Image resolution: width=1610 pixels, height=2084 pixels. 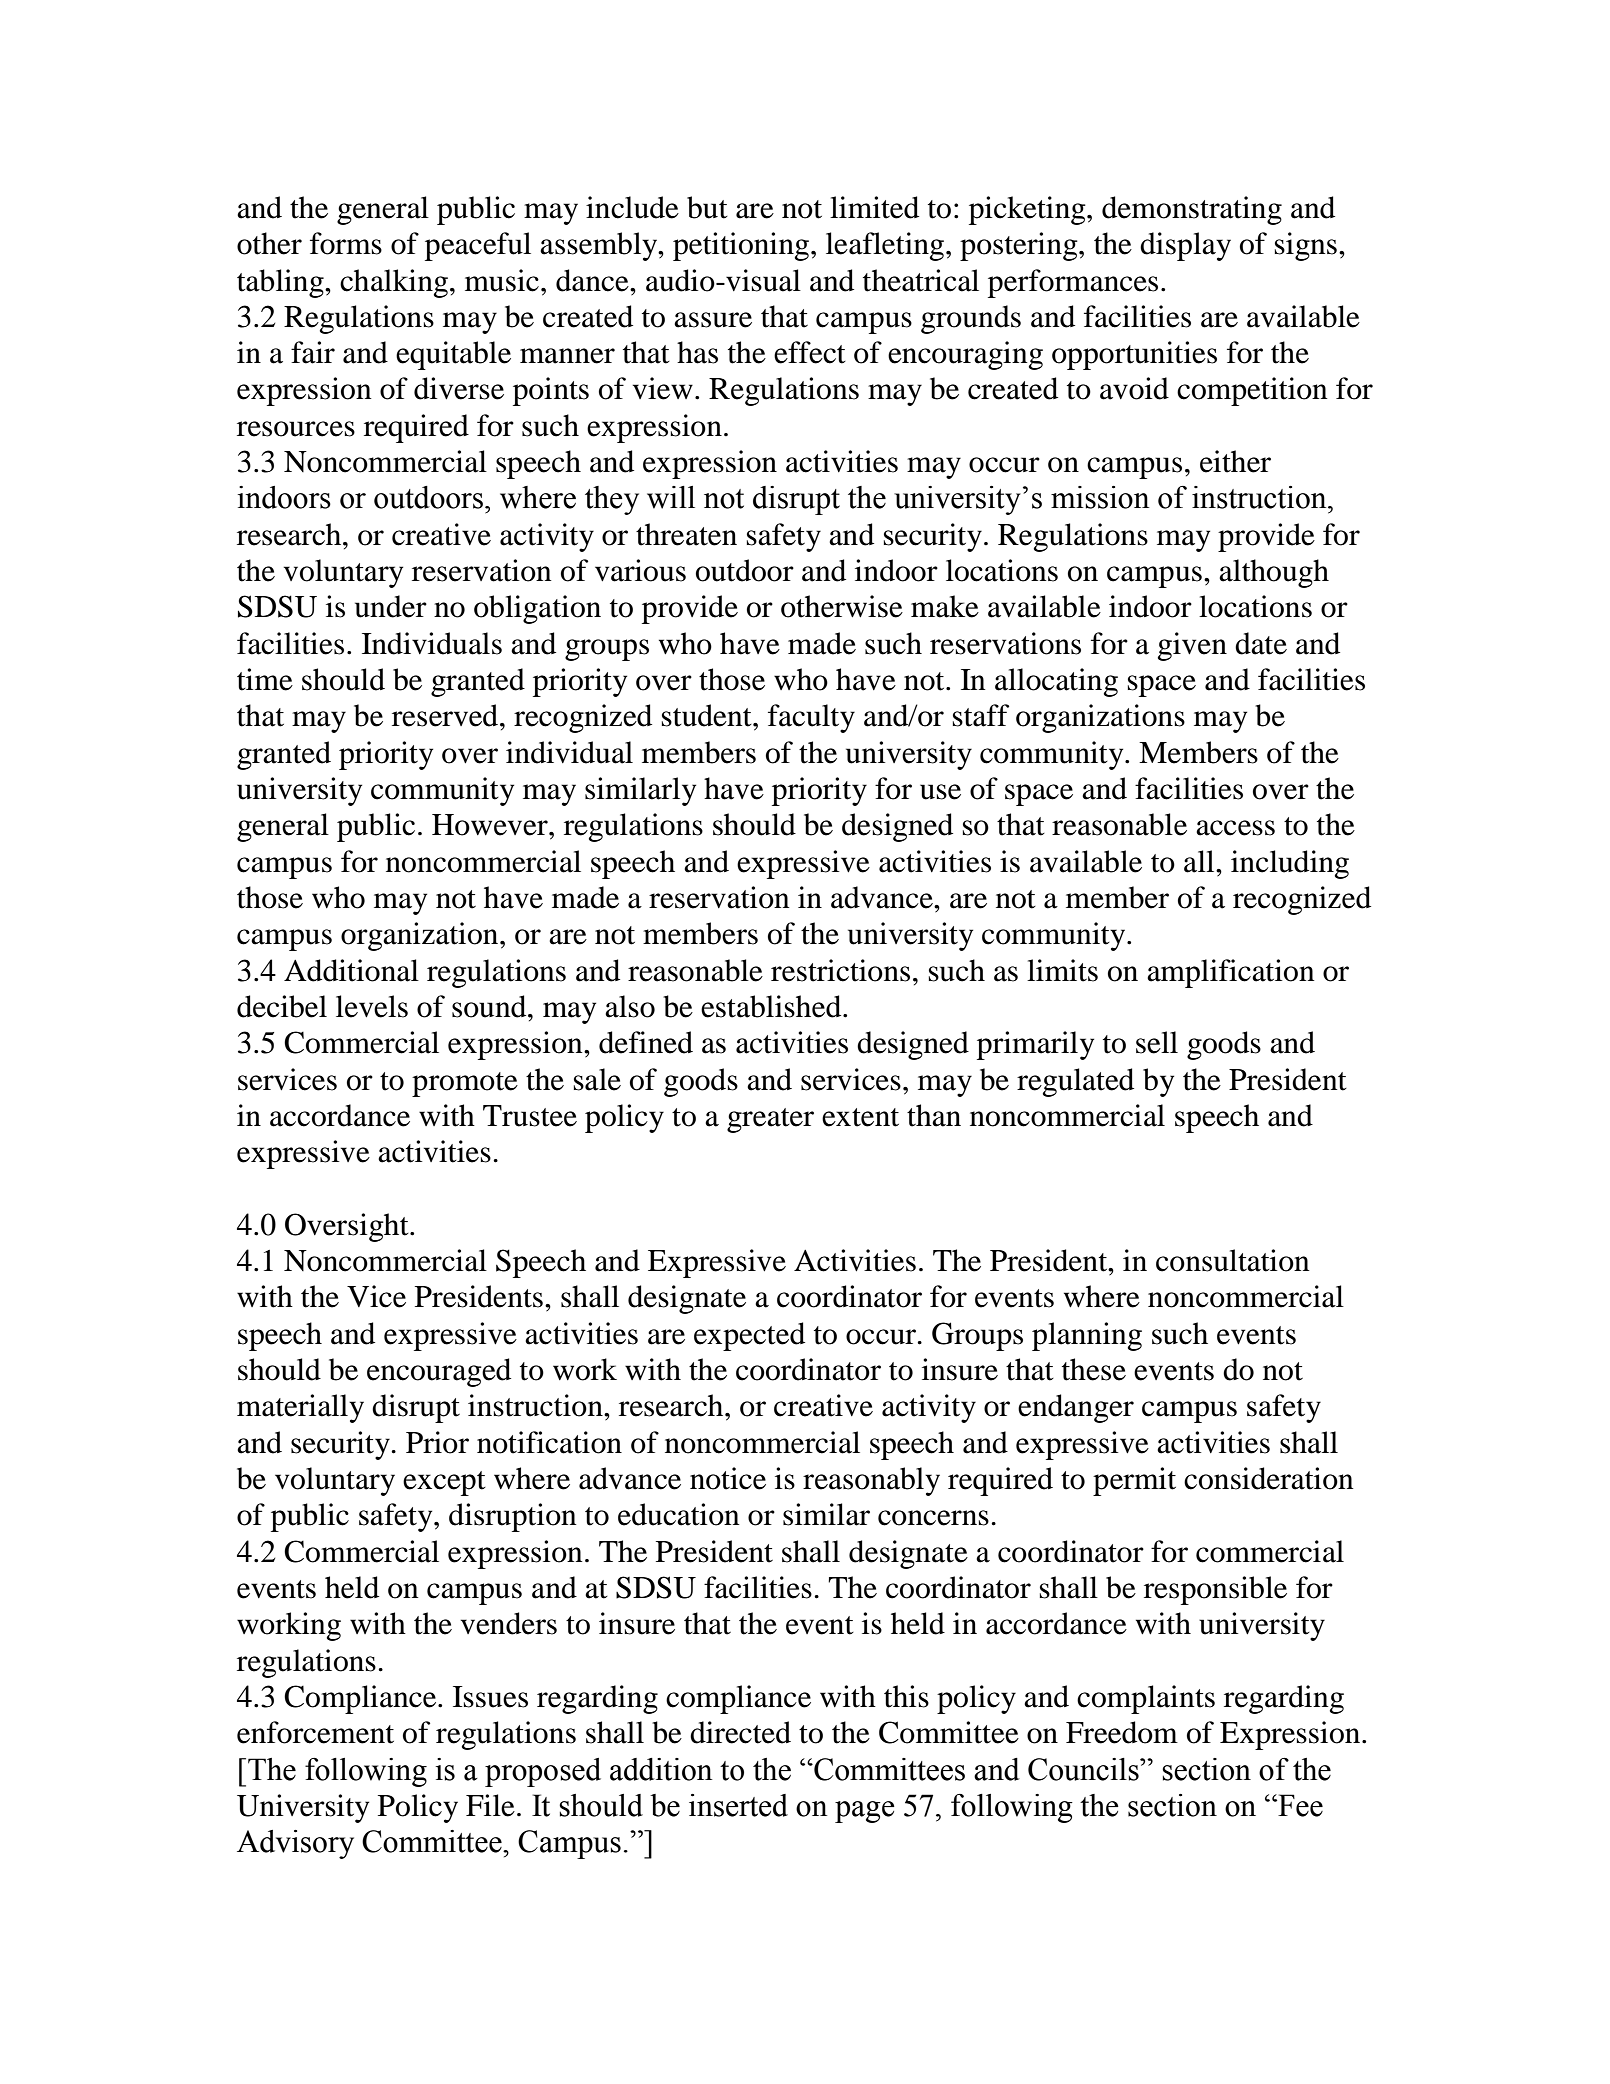 I want to click on sell, so click(x=1157, y=1042).
